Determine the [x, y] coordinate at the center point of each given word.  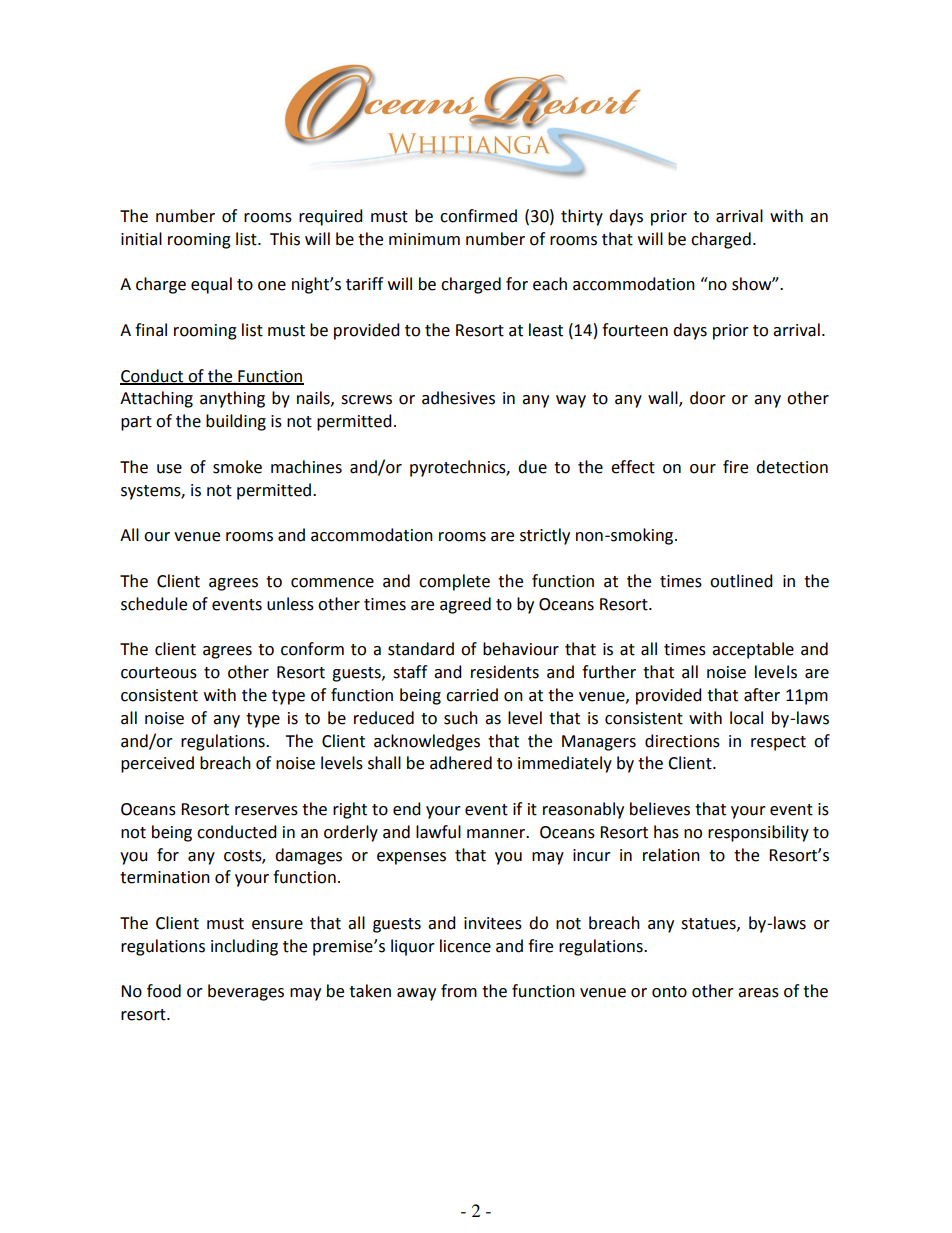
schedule [154, 604]
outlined [741, 581]
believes [660, 809]
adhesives [458, 398]
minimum [424, 239]
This [285, 239]
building [236, 422]
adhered [461, 763]
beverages [246, 992]
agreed [465, 605]
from [459, 991]
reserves [266, 811]
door [708, 398]
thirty [582, 217]
